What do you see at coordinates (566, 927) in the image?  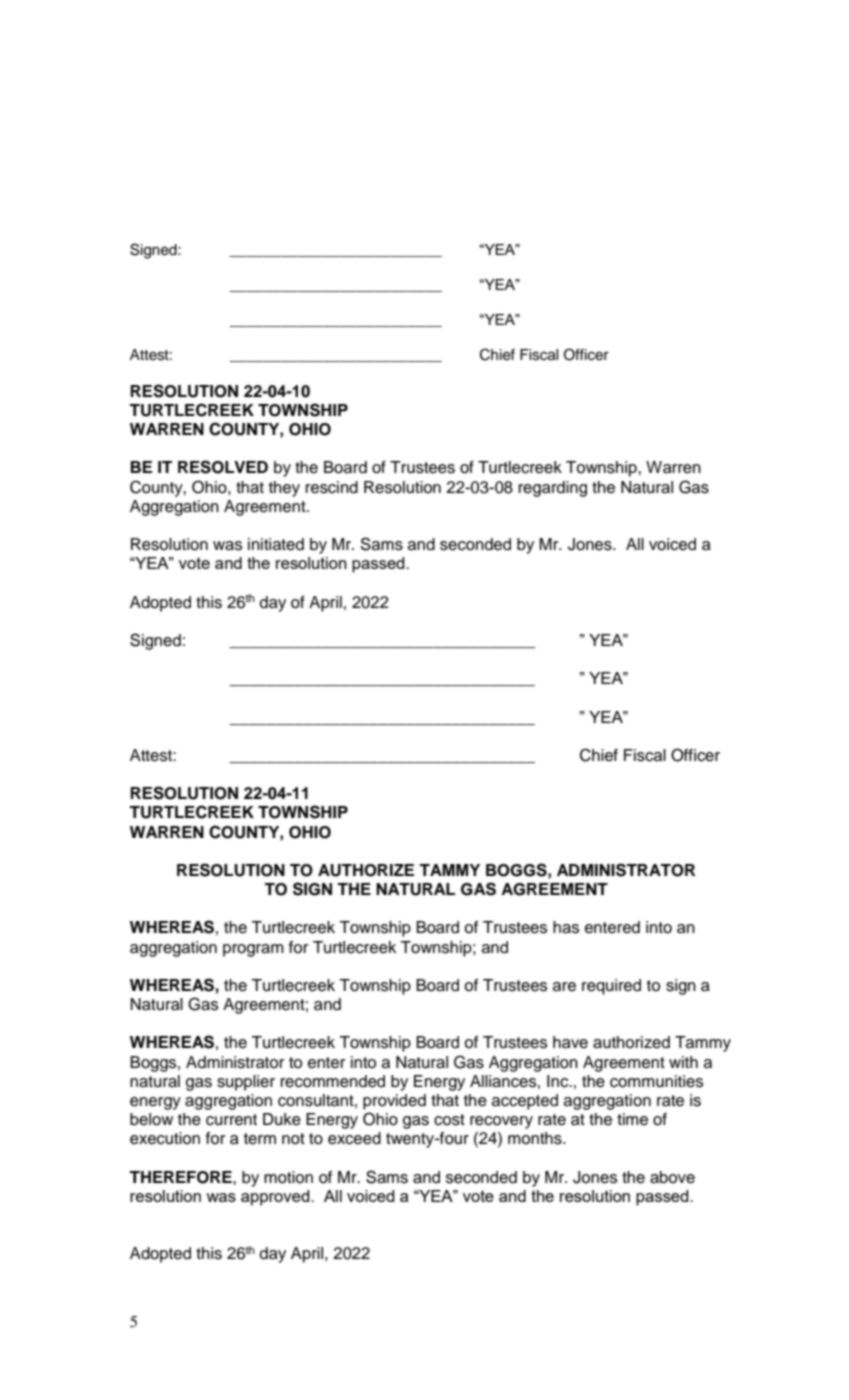 I see `has` at bounding box center [566, 927].
